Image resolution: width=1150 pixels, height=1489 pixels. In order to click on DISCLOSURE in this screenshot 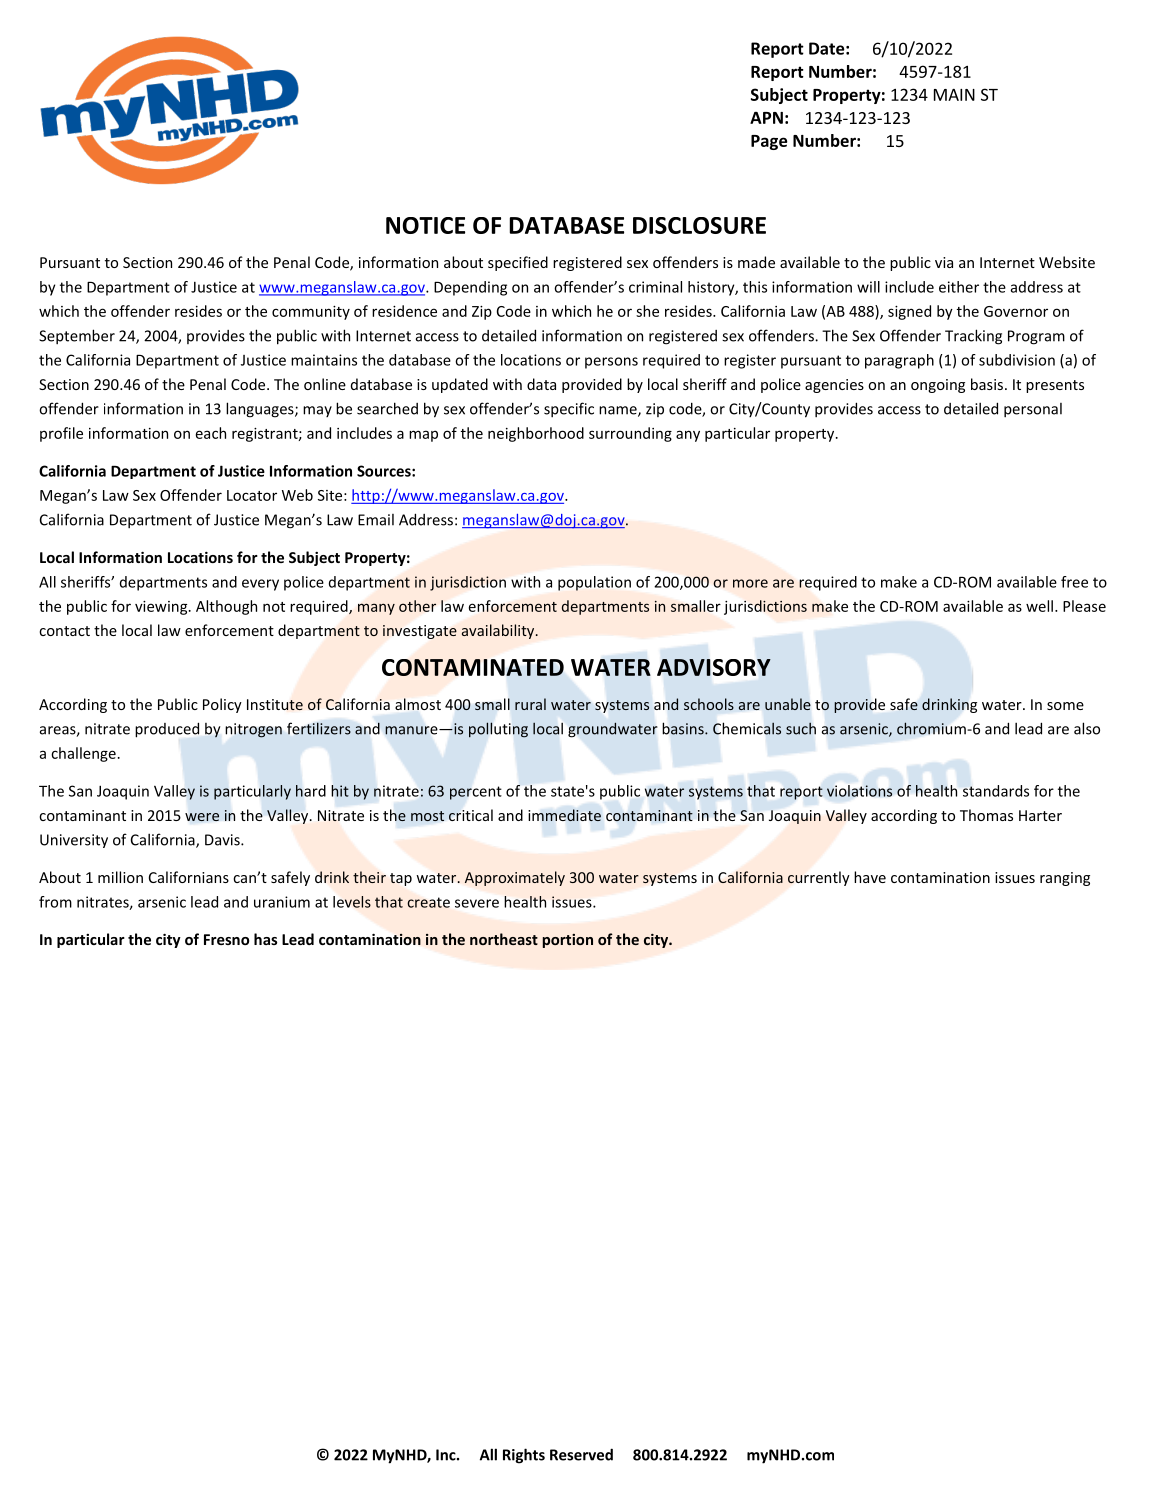, I will do `click(699, 225)`.
